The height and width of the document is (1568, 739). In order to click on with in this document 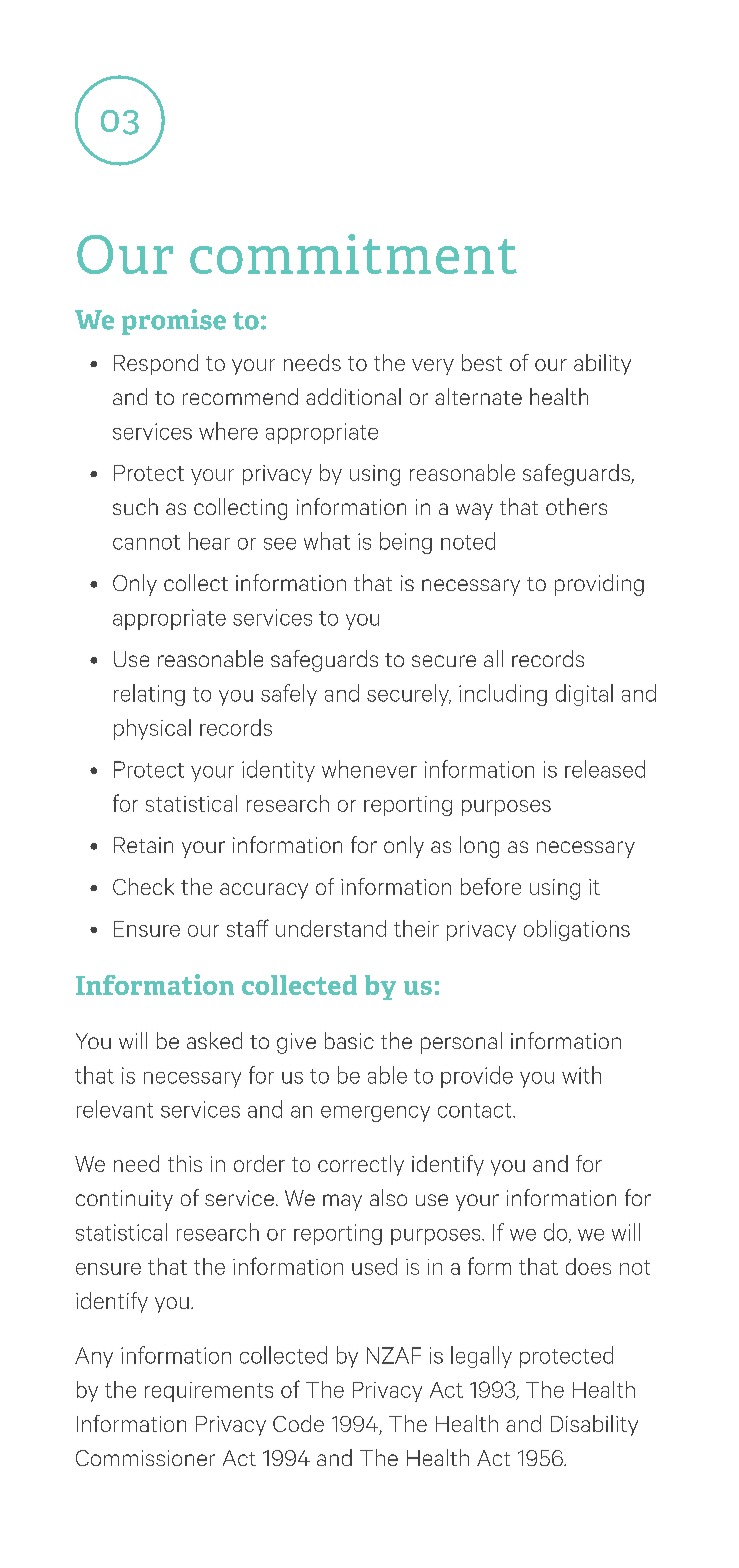, I will do `click(581, 1075)`.
